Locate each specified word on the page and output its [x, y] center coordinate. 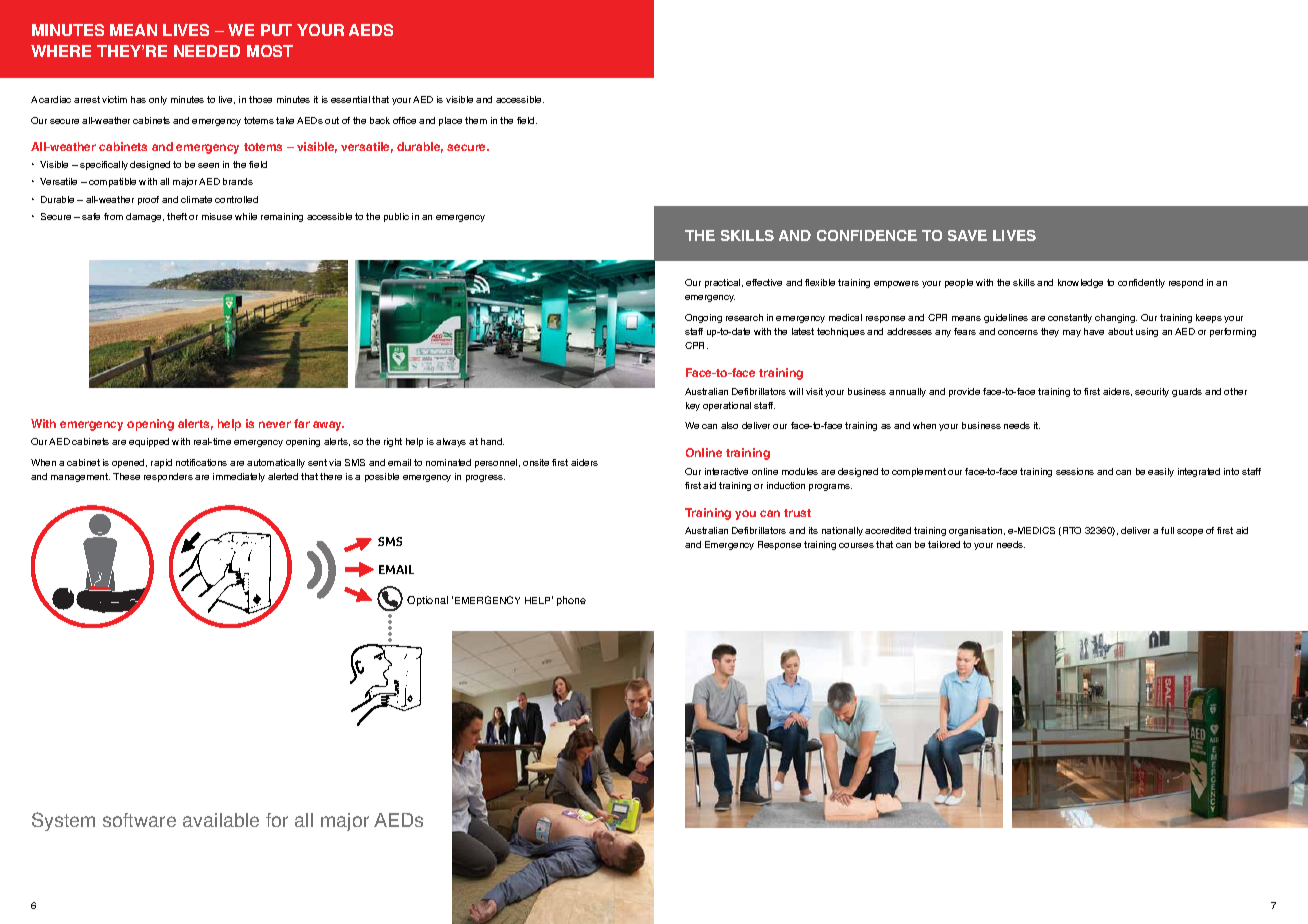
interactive [726, 471]
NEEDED [207, 51]
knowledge [1080, 283]
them [476, 120]
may [1072, 333]
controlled [236, 199]
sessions [1075, 471]
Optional [427, 601]
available [221, 820]
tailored [944, 544]
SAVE [967, 235]
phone [571, 601]
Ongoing [703, 318]
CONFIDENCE [867, 235]
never [275, 424]
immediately [239, 477]
